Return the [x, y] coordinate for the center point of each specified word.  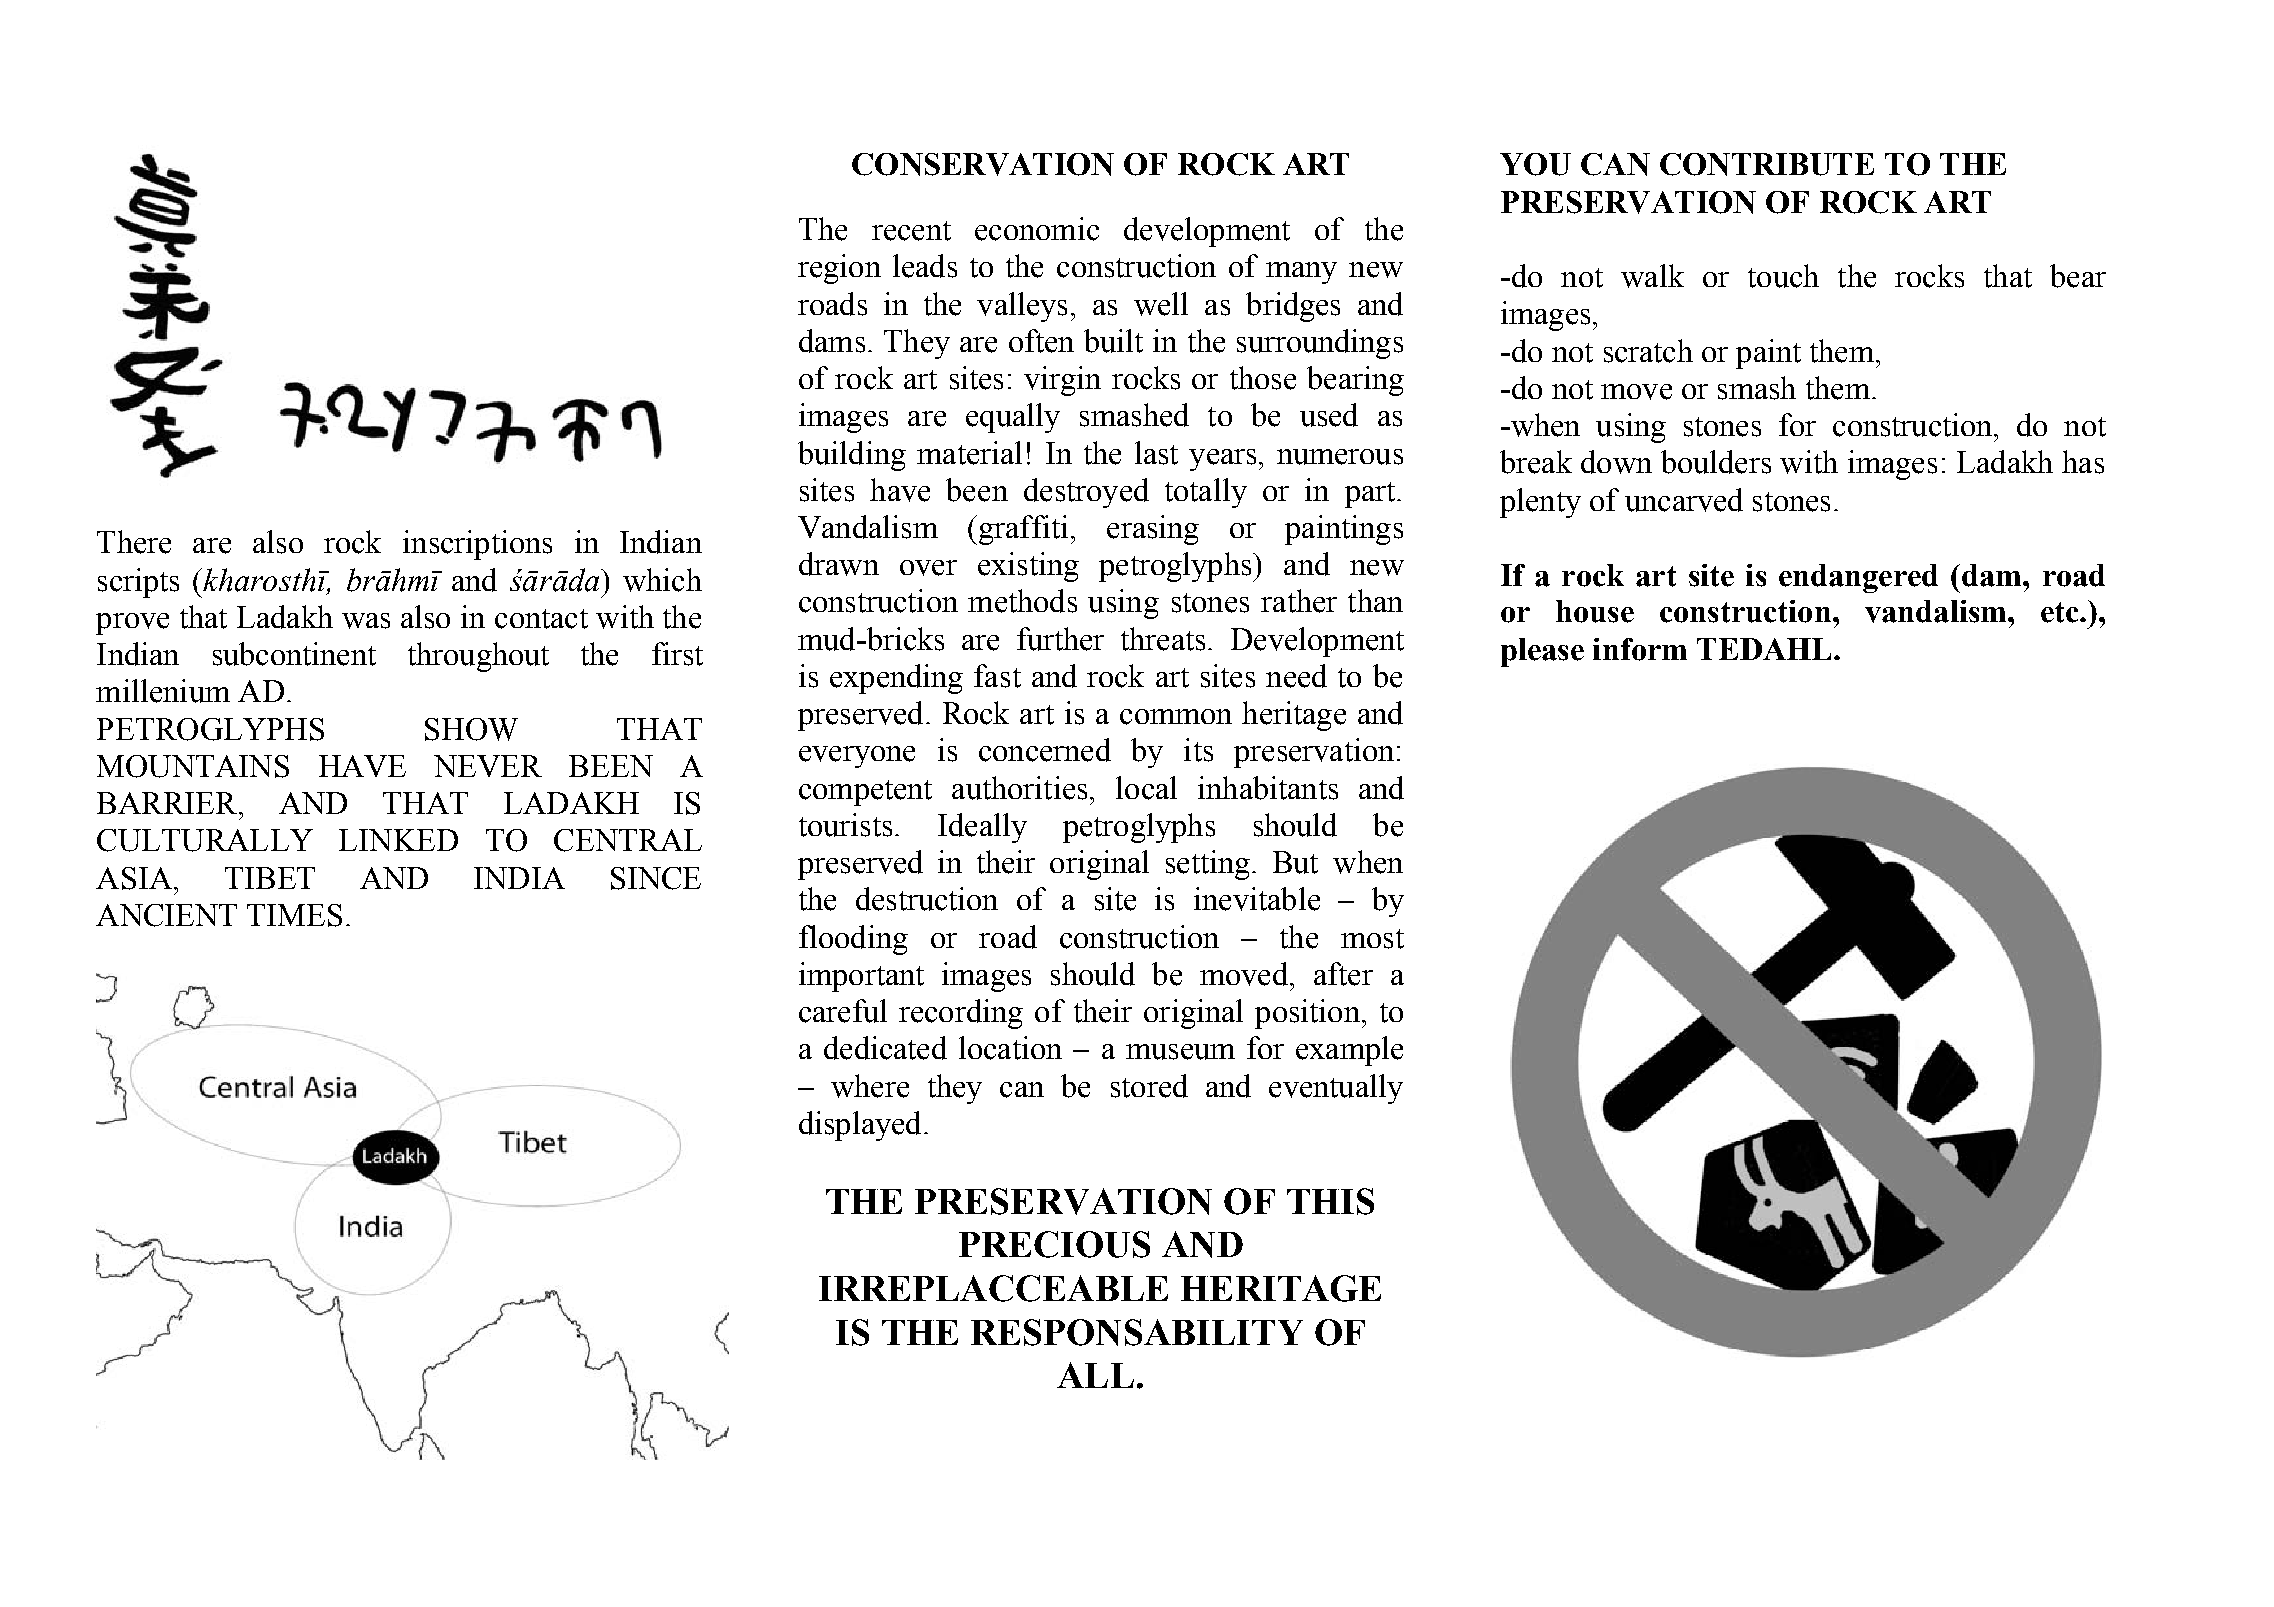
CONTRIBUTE [1767, 164]
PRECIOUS [1054, 1244]
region [839, 269]
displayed [860, 1126]
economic [1037, 229]
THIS [1330, 1201]
